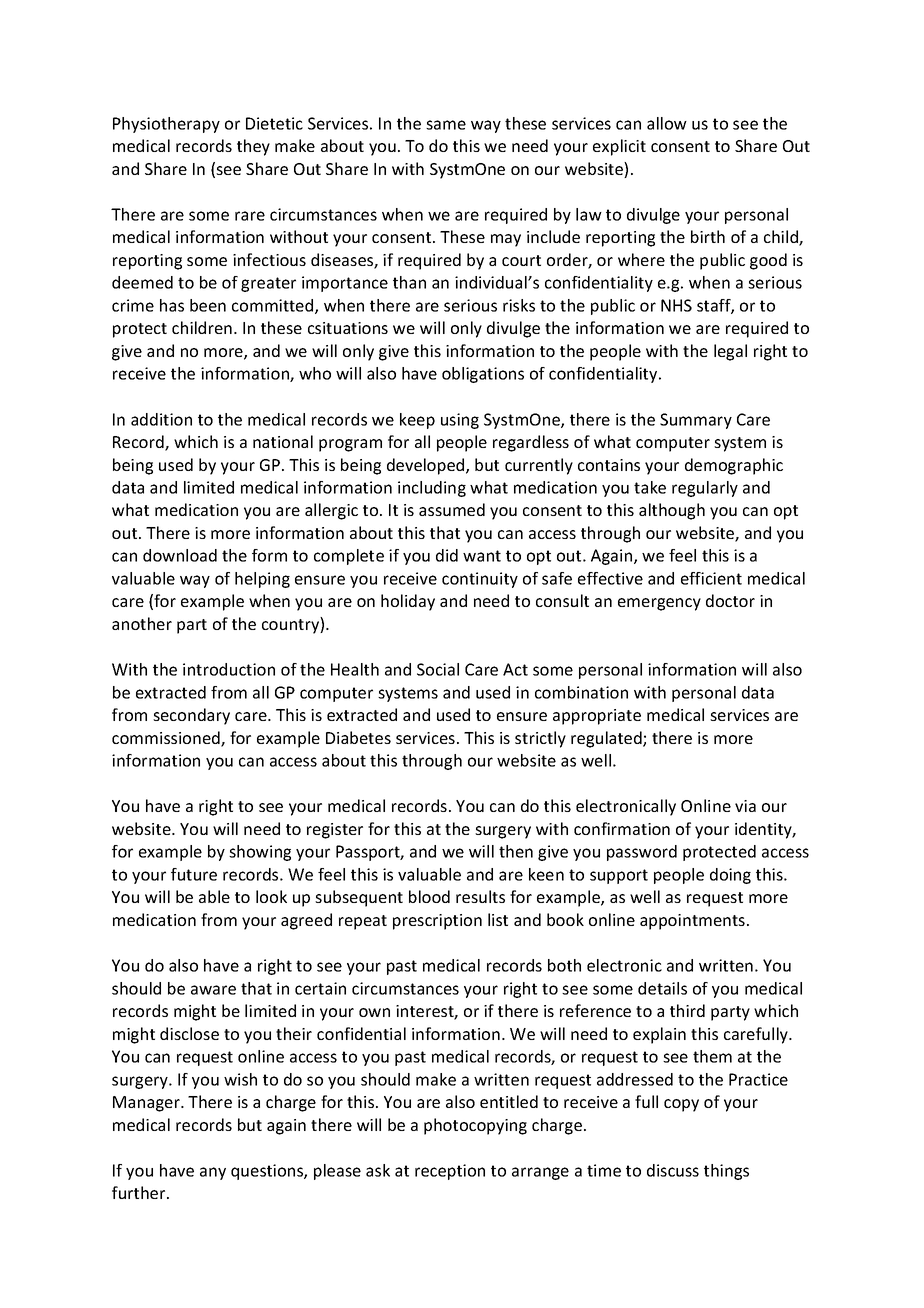 This page has width=924, height=1308. I want to click on using, so click(460, 421).
